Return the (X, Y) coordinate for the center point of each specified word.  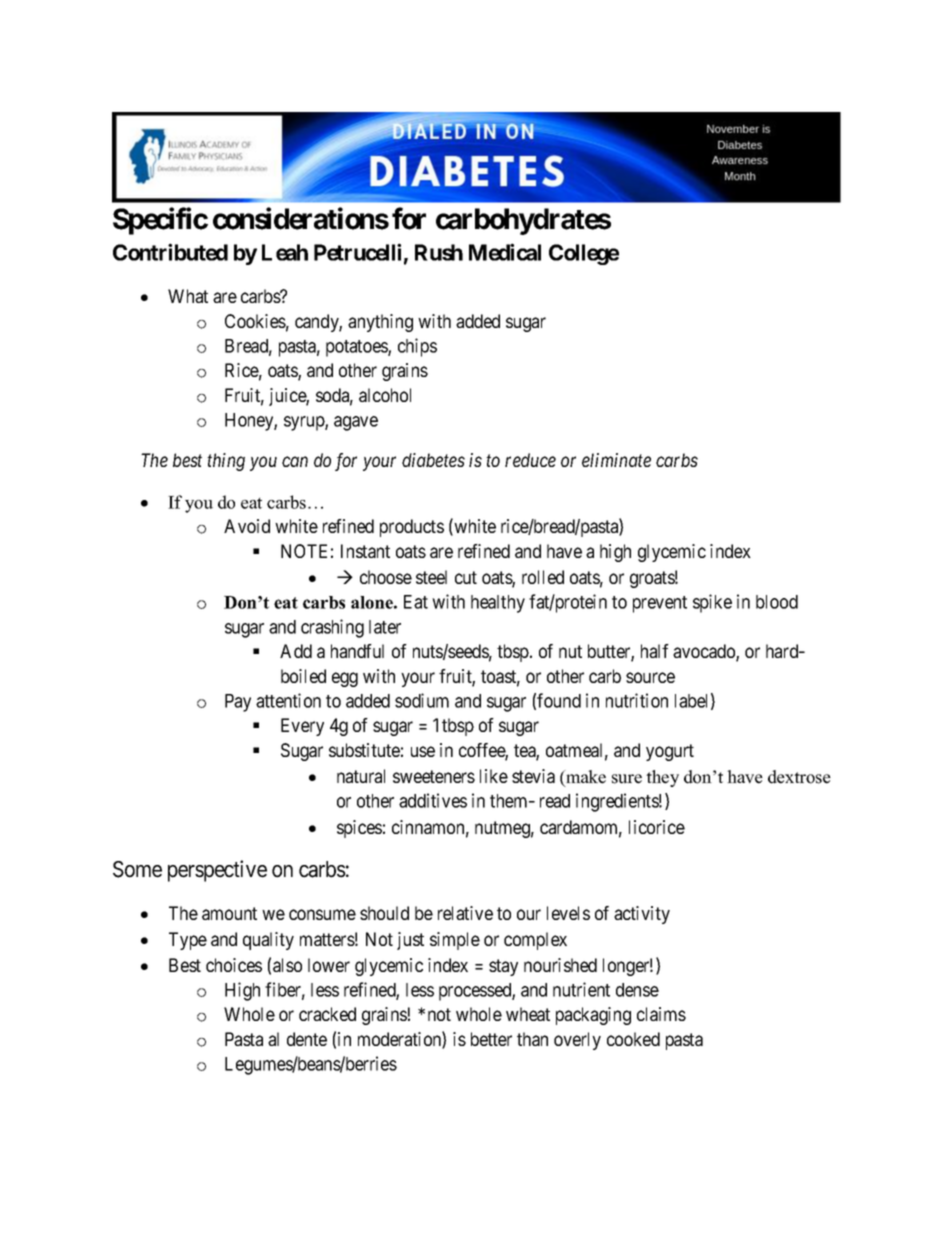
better (491, 1039)
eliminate (616, 460)
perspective (217, 871)
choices (234, 965)
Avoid (247, 526)
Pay (238, 703)
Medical (505, 252)
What (188, 296)
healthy (498, 604)
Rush (439, 252)
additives (433, 800)
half (655, 651)
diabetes (433, 460)
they (662, 778)
